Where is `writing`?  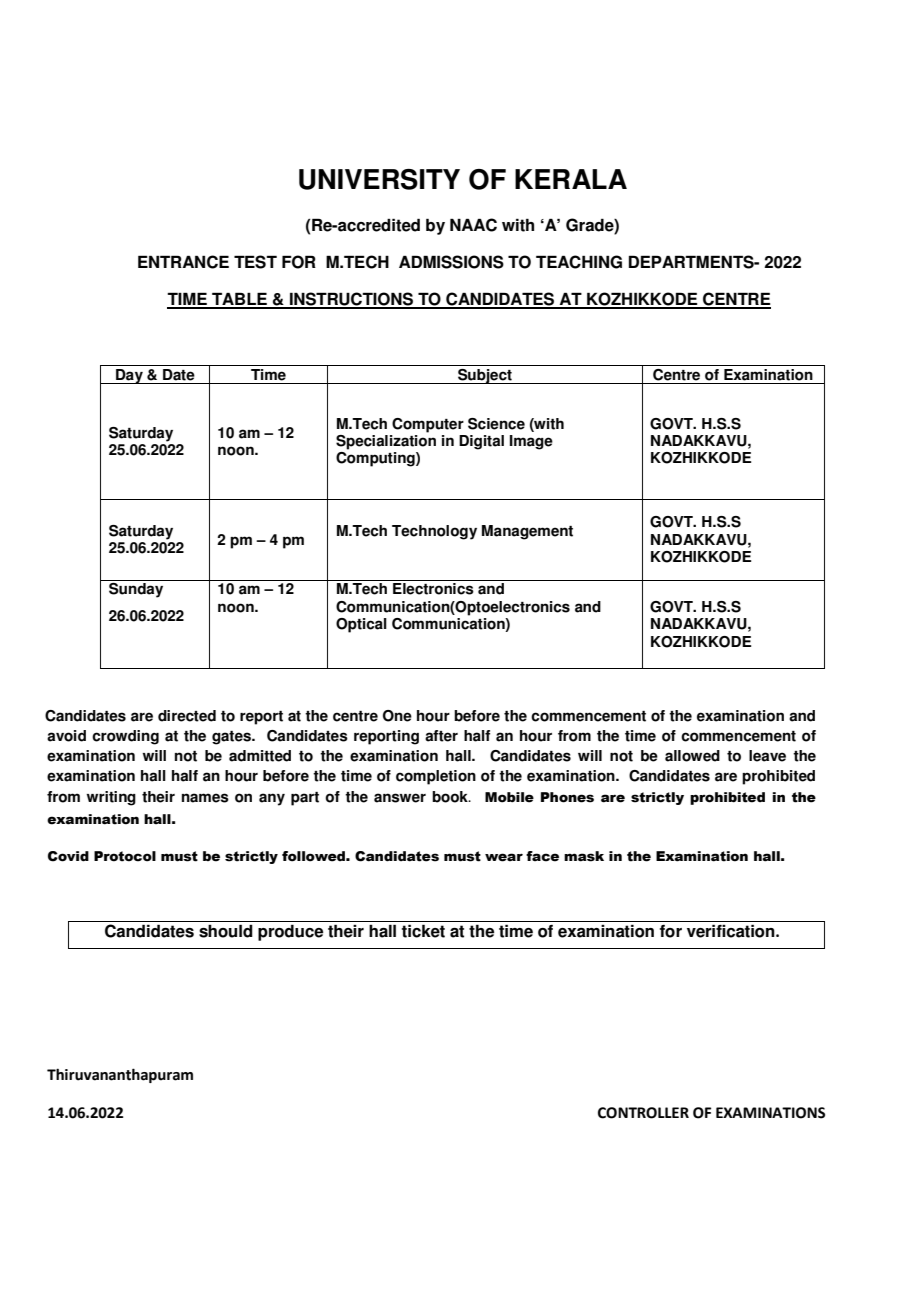 writing is located at coordinates (111, 798).
